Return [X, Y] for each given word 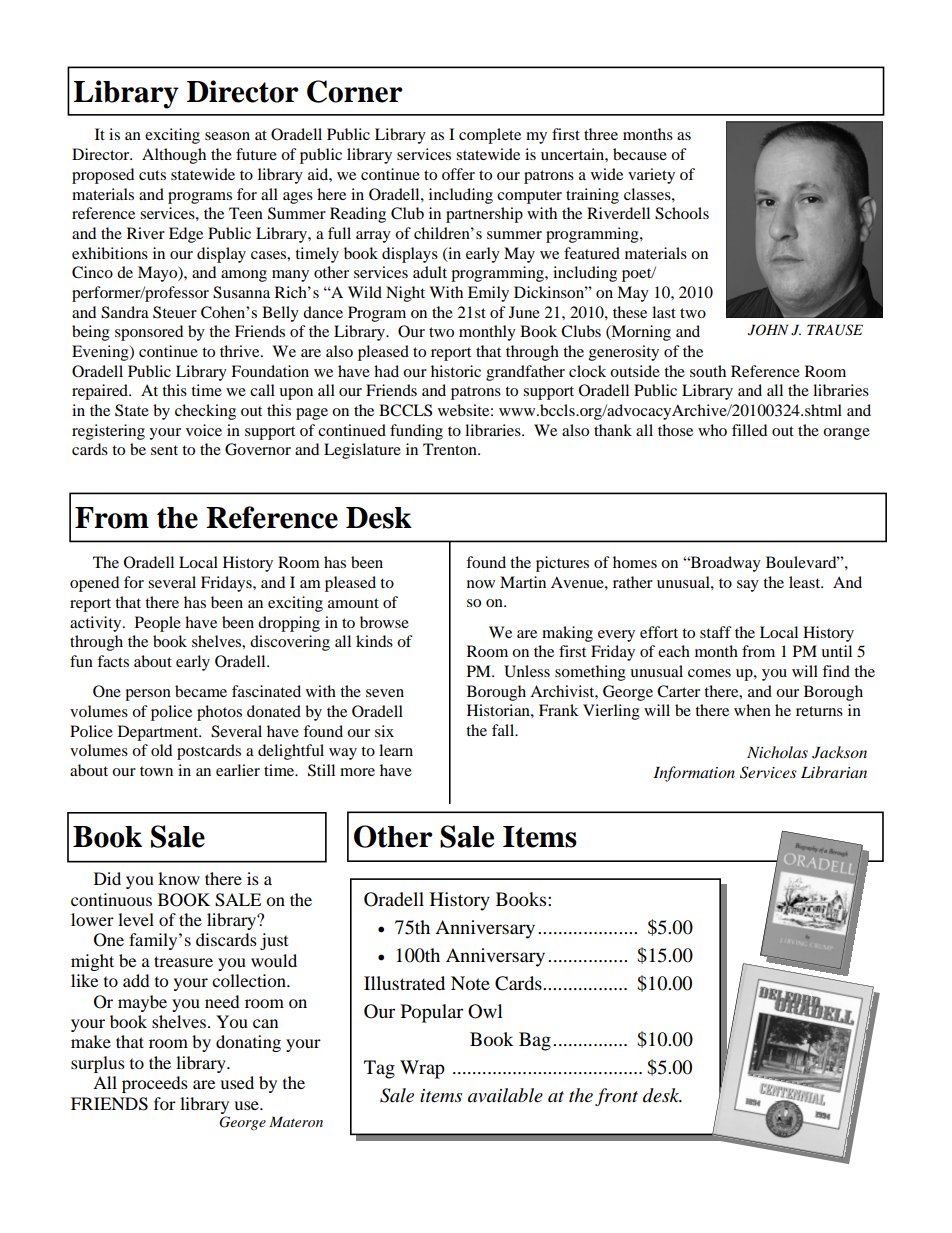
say [748, 586]
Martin [523, 582]
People [158, 624]
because [640, 154]
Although [174, 156]
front [616, 1097]
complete [490, 136]
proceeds [155, 1084]
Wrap [422, 1069]
